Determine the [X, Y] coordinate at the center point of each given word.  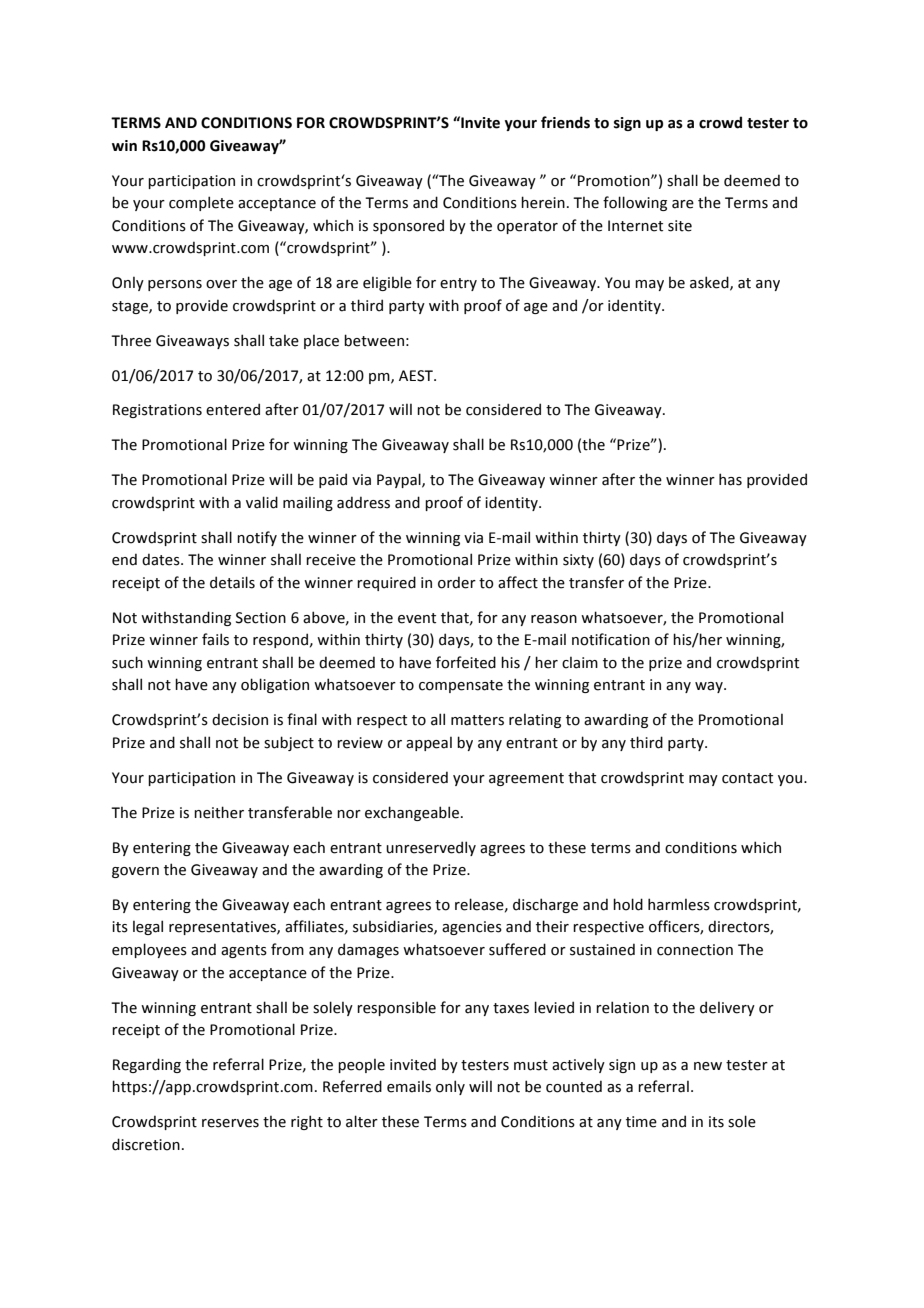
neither [219, 812]
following [635, 203]
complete [201, 203]
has [730, 479]
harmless [679, 904]
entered [233, 409]
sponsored [408, 226]
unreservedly [431, 848]
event [417, 618]
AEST [417, 376]
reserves [230, 1123]
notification [611, 639]
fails [215, 639]
